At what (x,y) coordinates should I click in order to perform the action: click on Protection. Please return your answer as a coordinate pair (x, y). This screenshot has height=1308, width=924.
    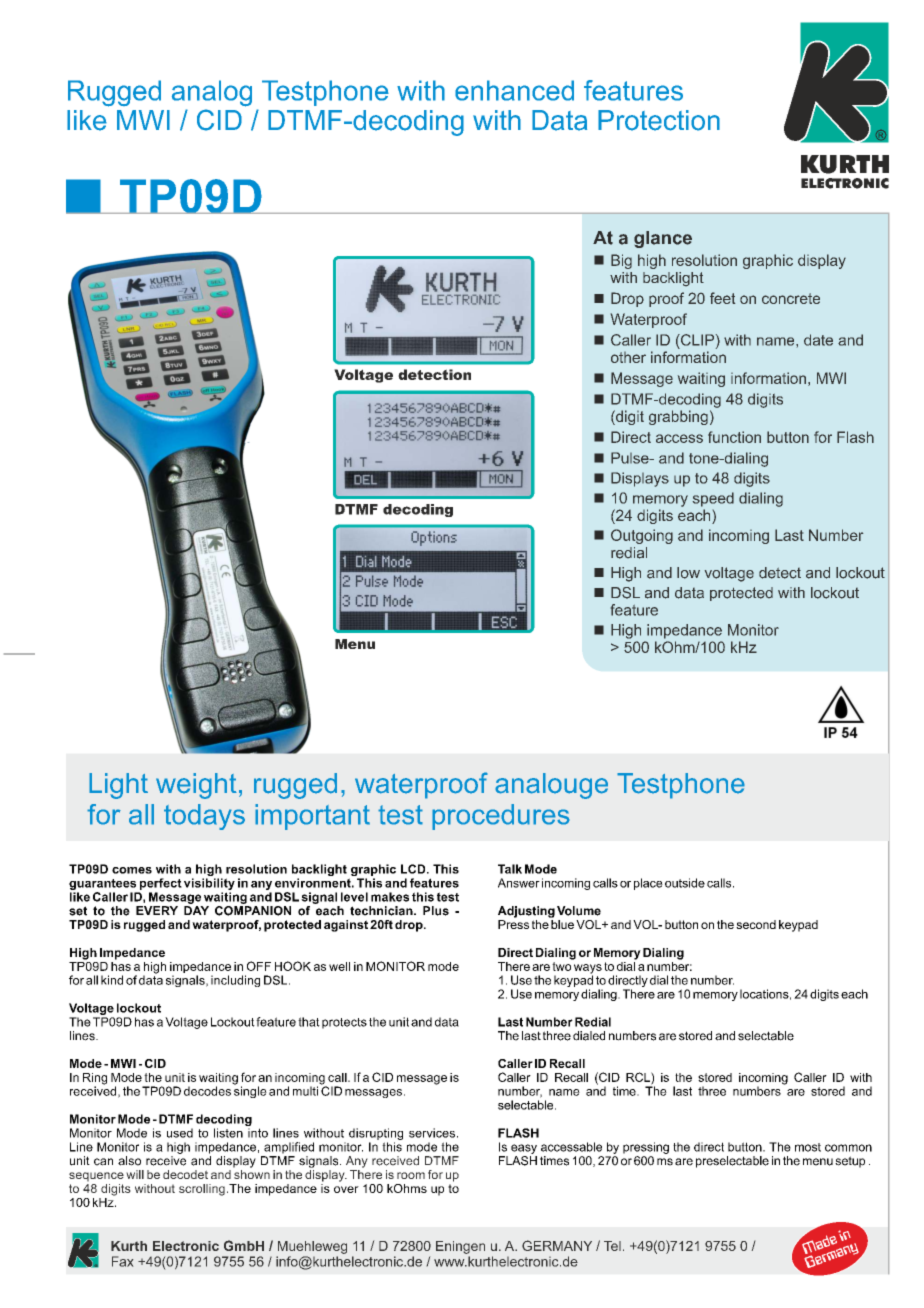
    Looking at the image, I should click on (659, 120).
